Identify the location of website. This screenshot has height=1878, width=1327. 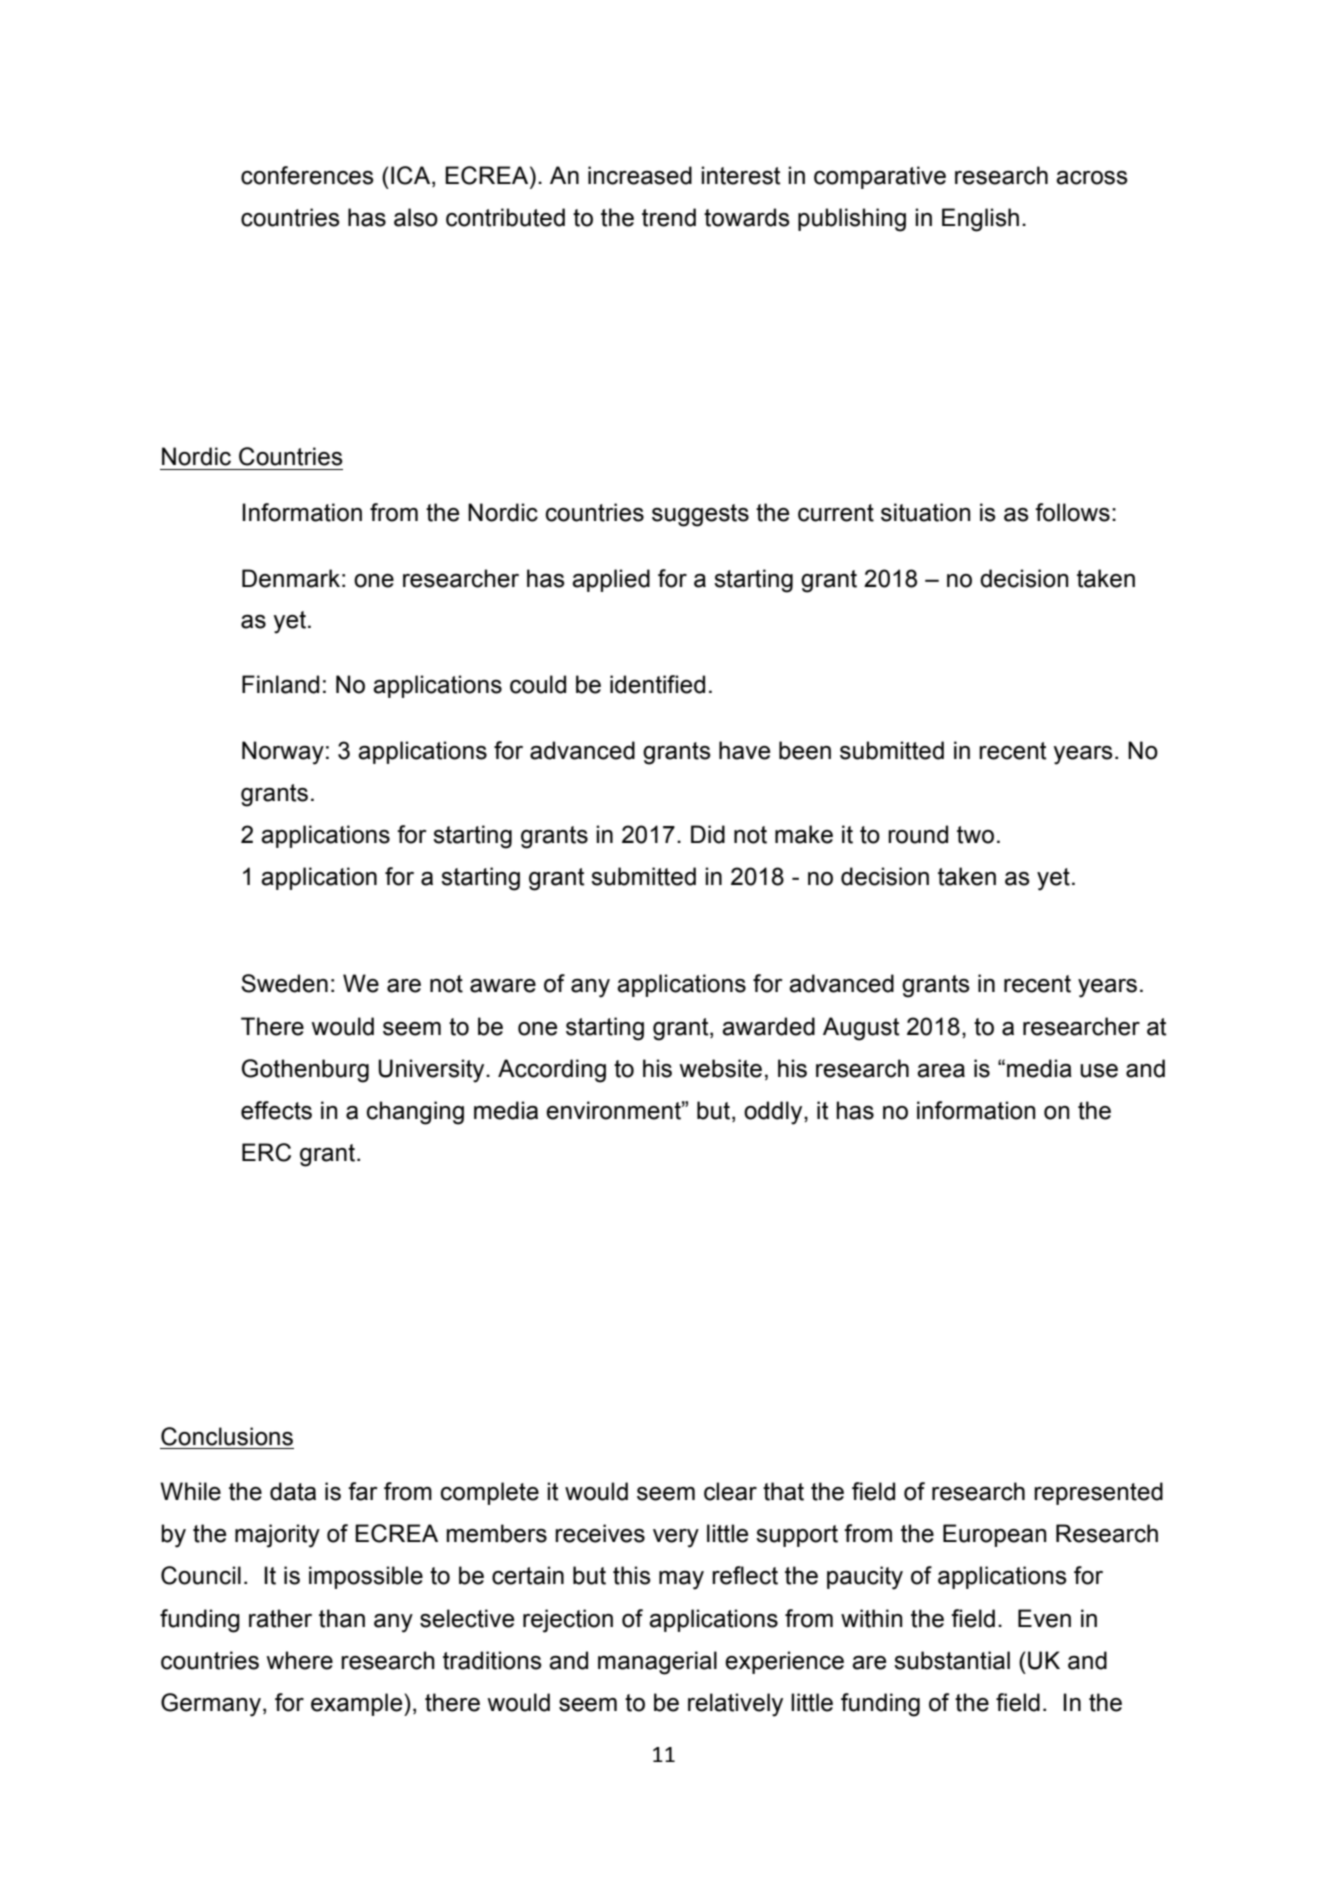
(720, 1068).
